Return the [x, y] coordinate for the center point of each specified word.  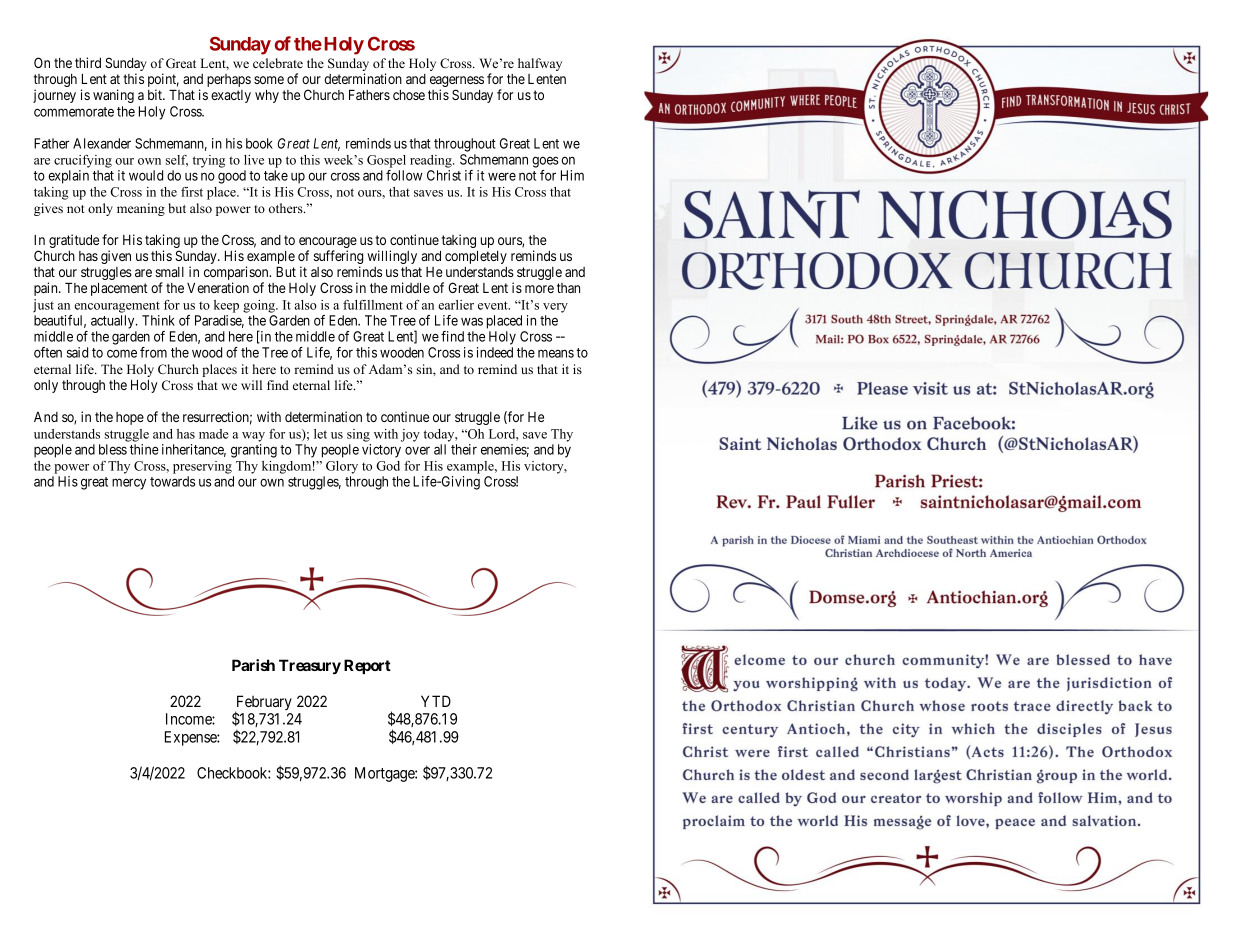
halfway [540, 64]
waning [113, 96]
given [116, 257]
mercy [129, 484]
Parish [253, 665]
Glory [342, 467]
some [269, 80]
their [464, 449]
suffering [338, 258]
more [539, 289]
